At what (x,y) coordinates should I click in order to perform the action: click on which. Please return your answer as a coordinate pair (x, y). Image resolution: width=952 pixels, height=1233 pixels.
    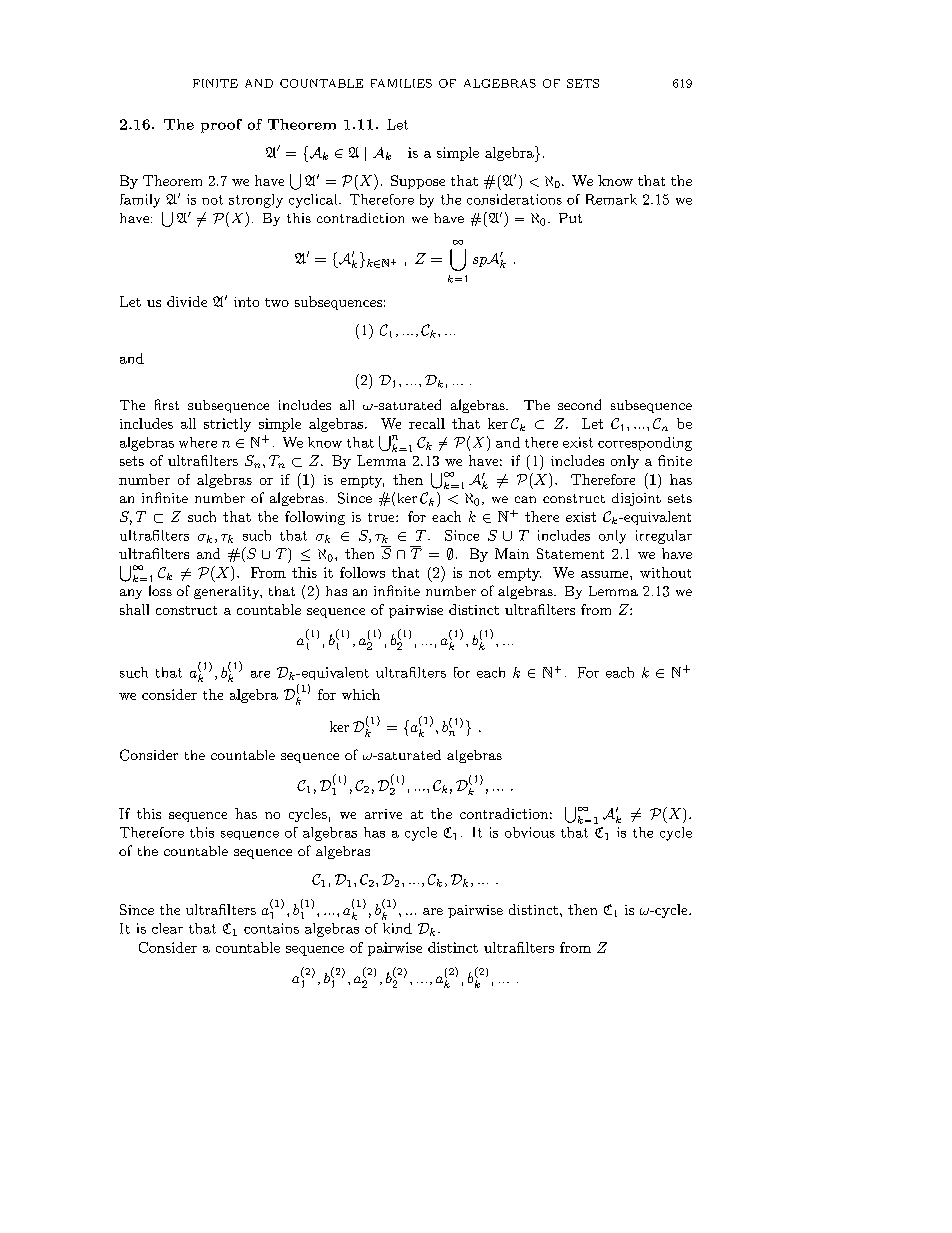
    Looking at the image, I should click on (361, 694).
